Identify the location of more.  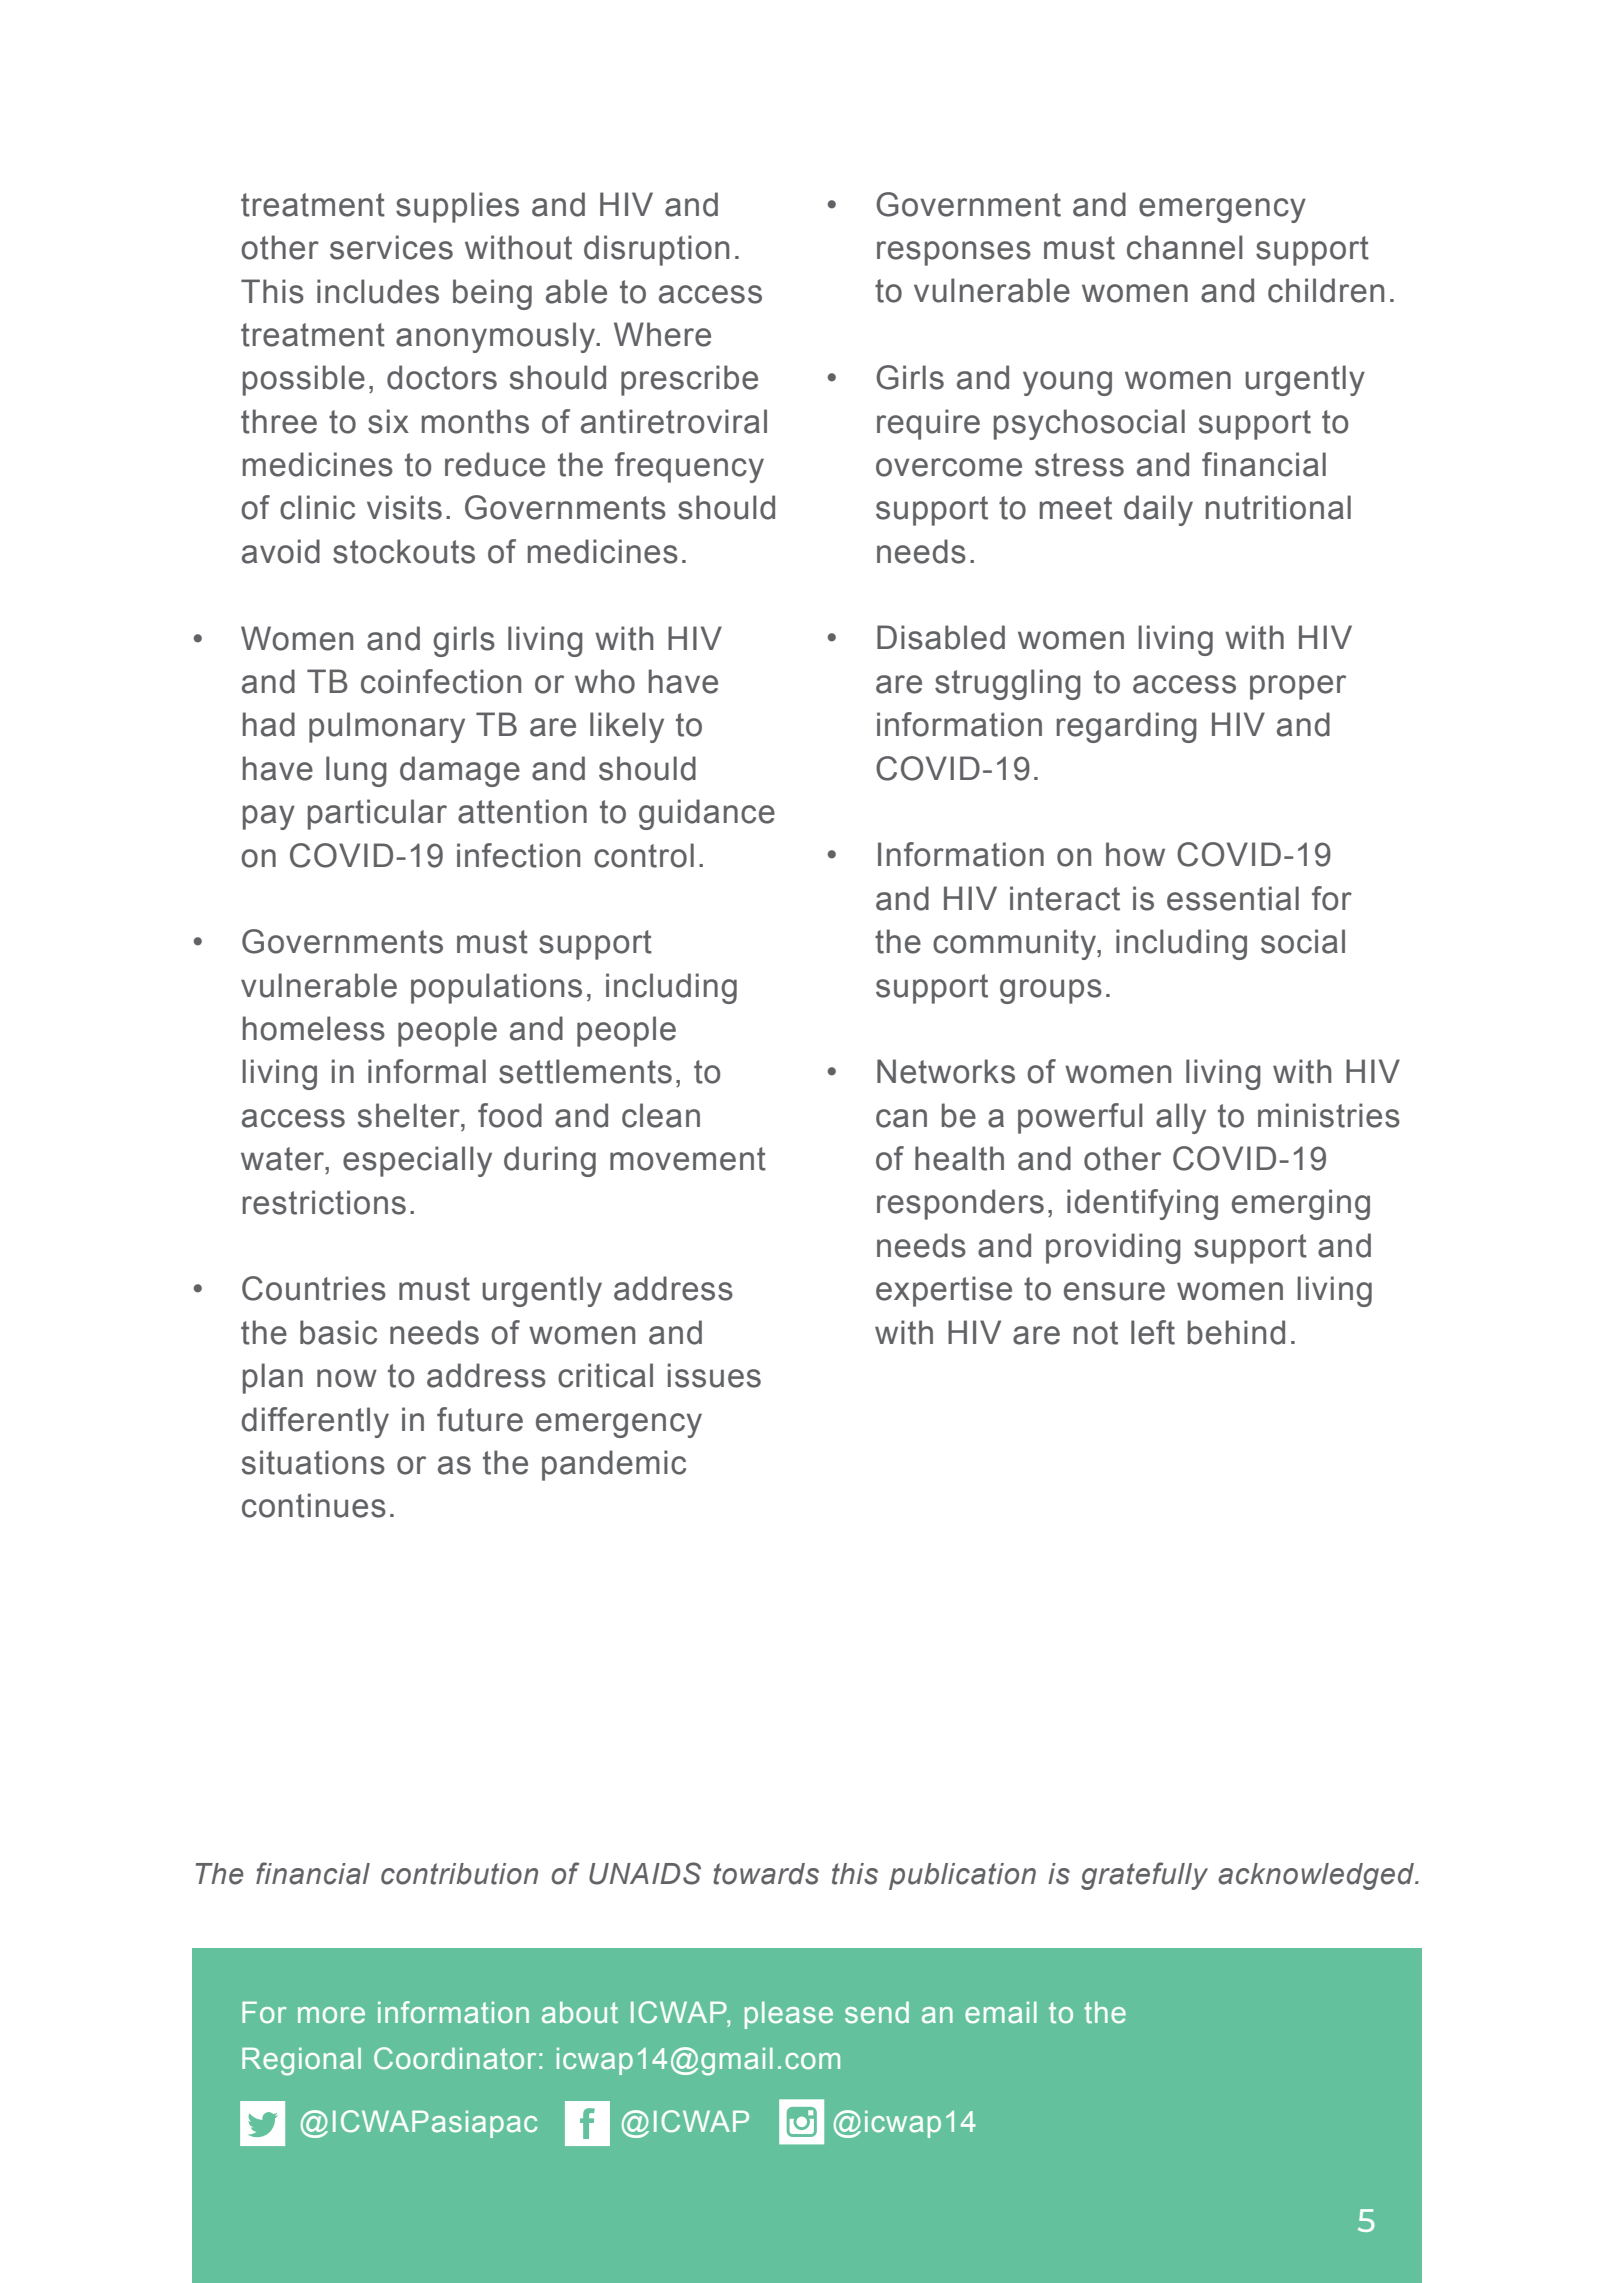
(331, 2015).
